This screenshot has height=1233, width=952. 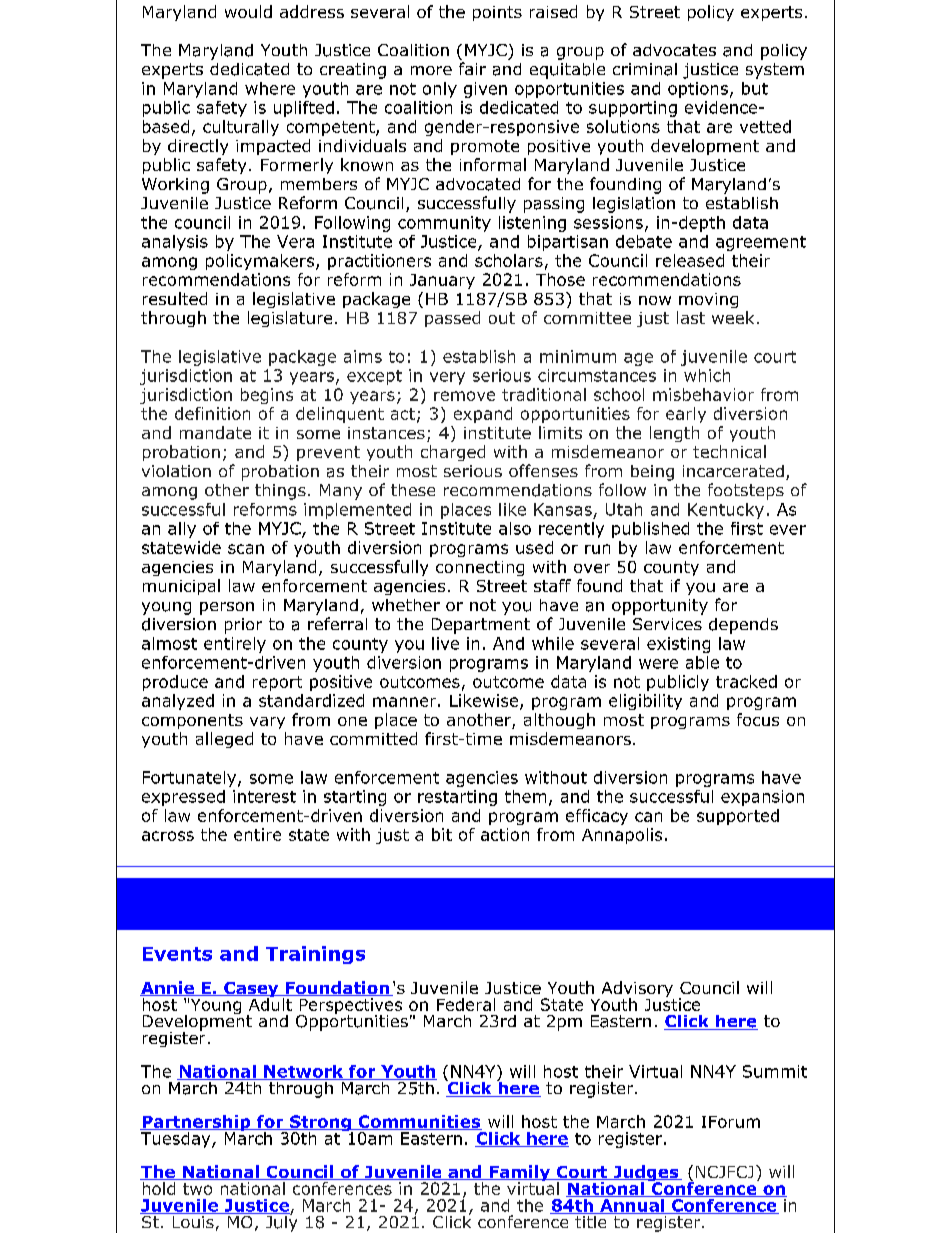 What do you see at coordinates (264, 796) in the screenshot?
I see `interest` at bounding box center [264, 796].
